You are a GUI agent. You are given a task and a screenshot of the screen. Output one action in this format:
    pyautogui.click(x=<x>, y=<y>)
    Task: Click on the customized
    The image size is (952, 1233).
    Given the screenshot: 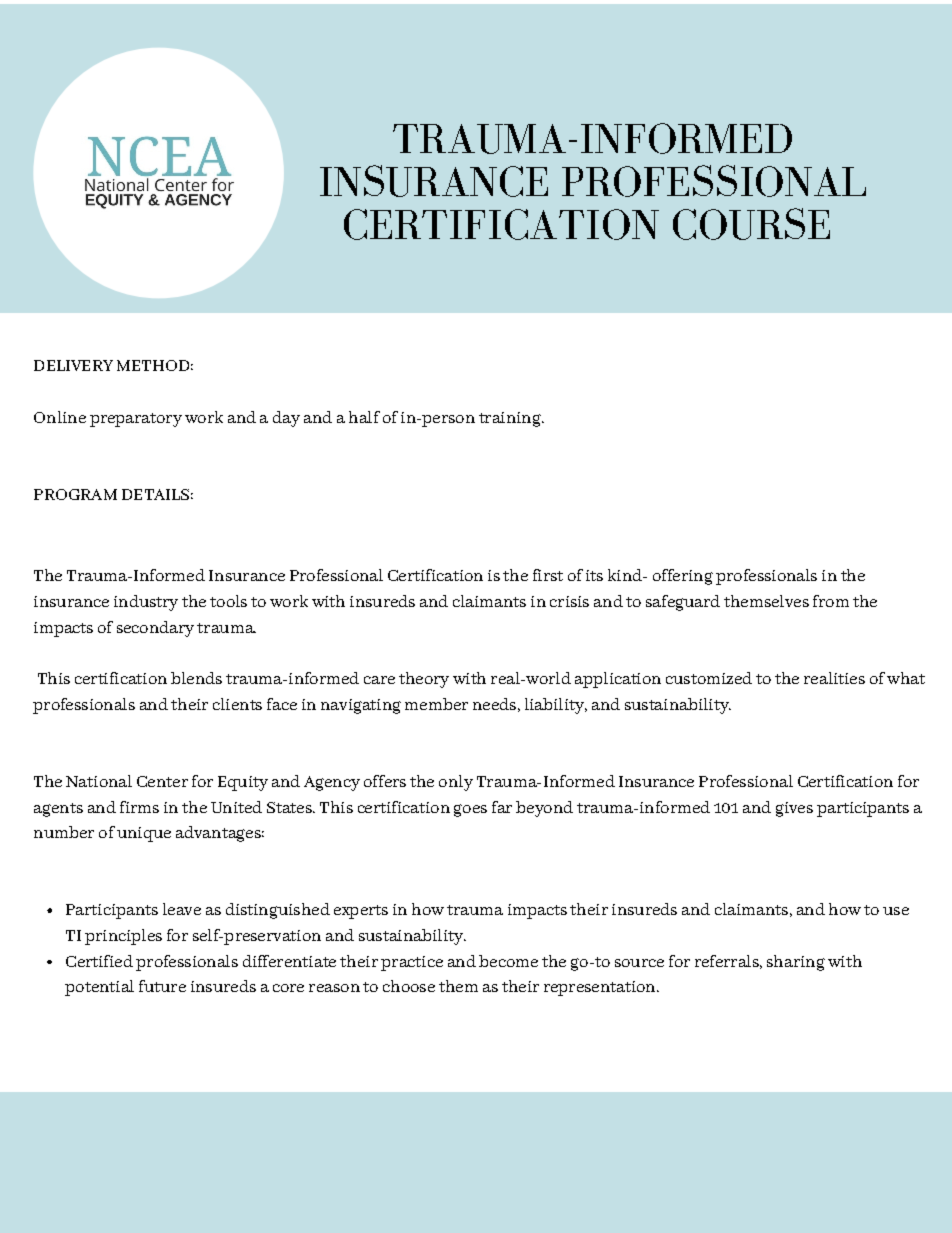 What is the action you would take?
    pyautogui.click(x=709, y=678)
